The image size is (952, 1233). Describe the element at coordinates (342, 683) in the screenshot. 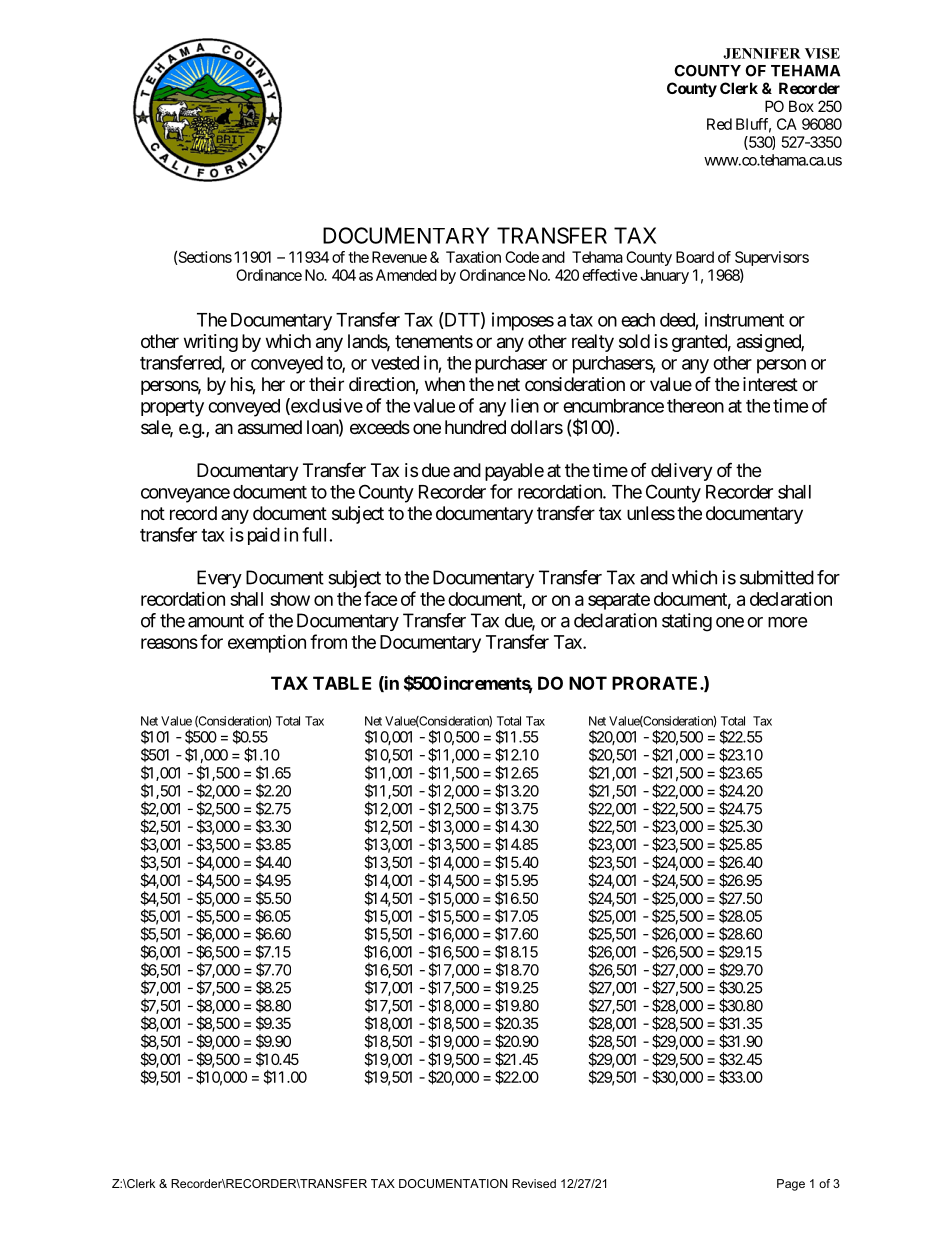

I see `TABLE` at that location.
